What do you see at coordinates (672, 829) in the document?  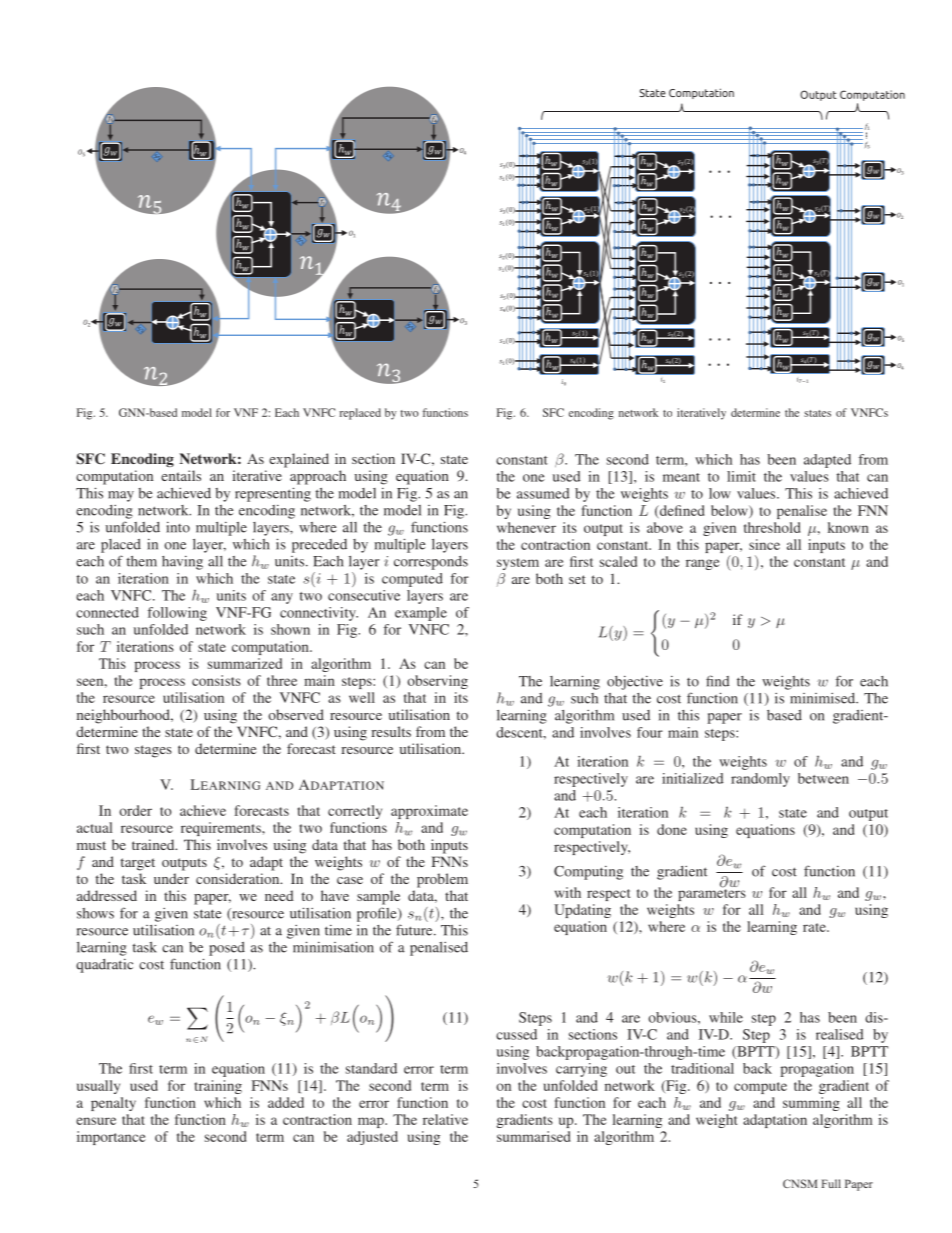 I see `done` at bounding box center [672, 829].
